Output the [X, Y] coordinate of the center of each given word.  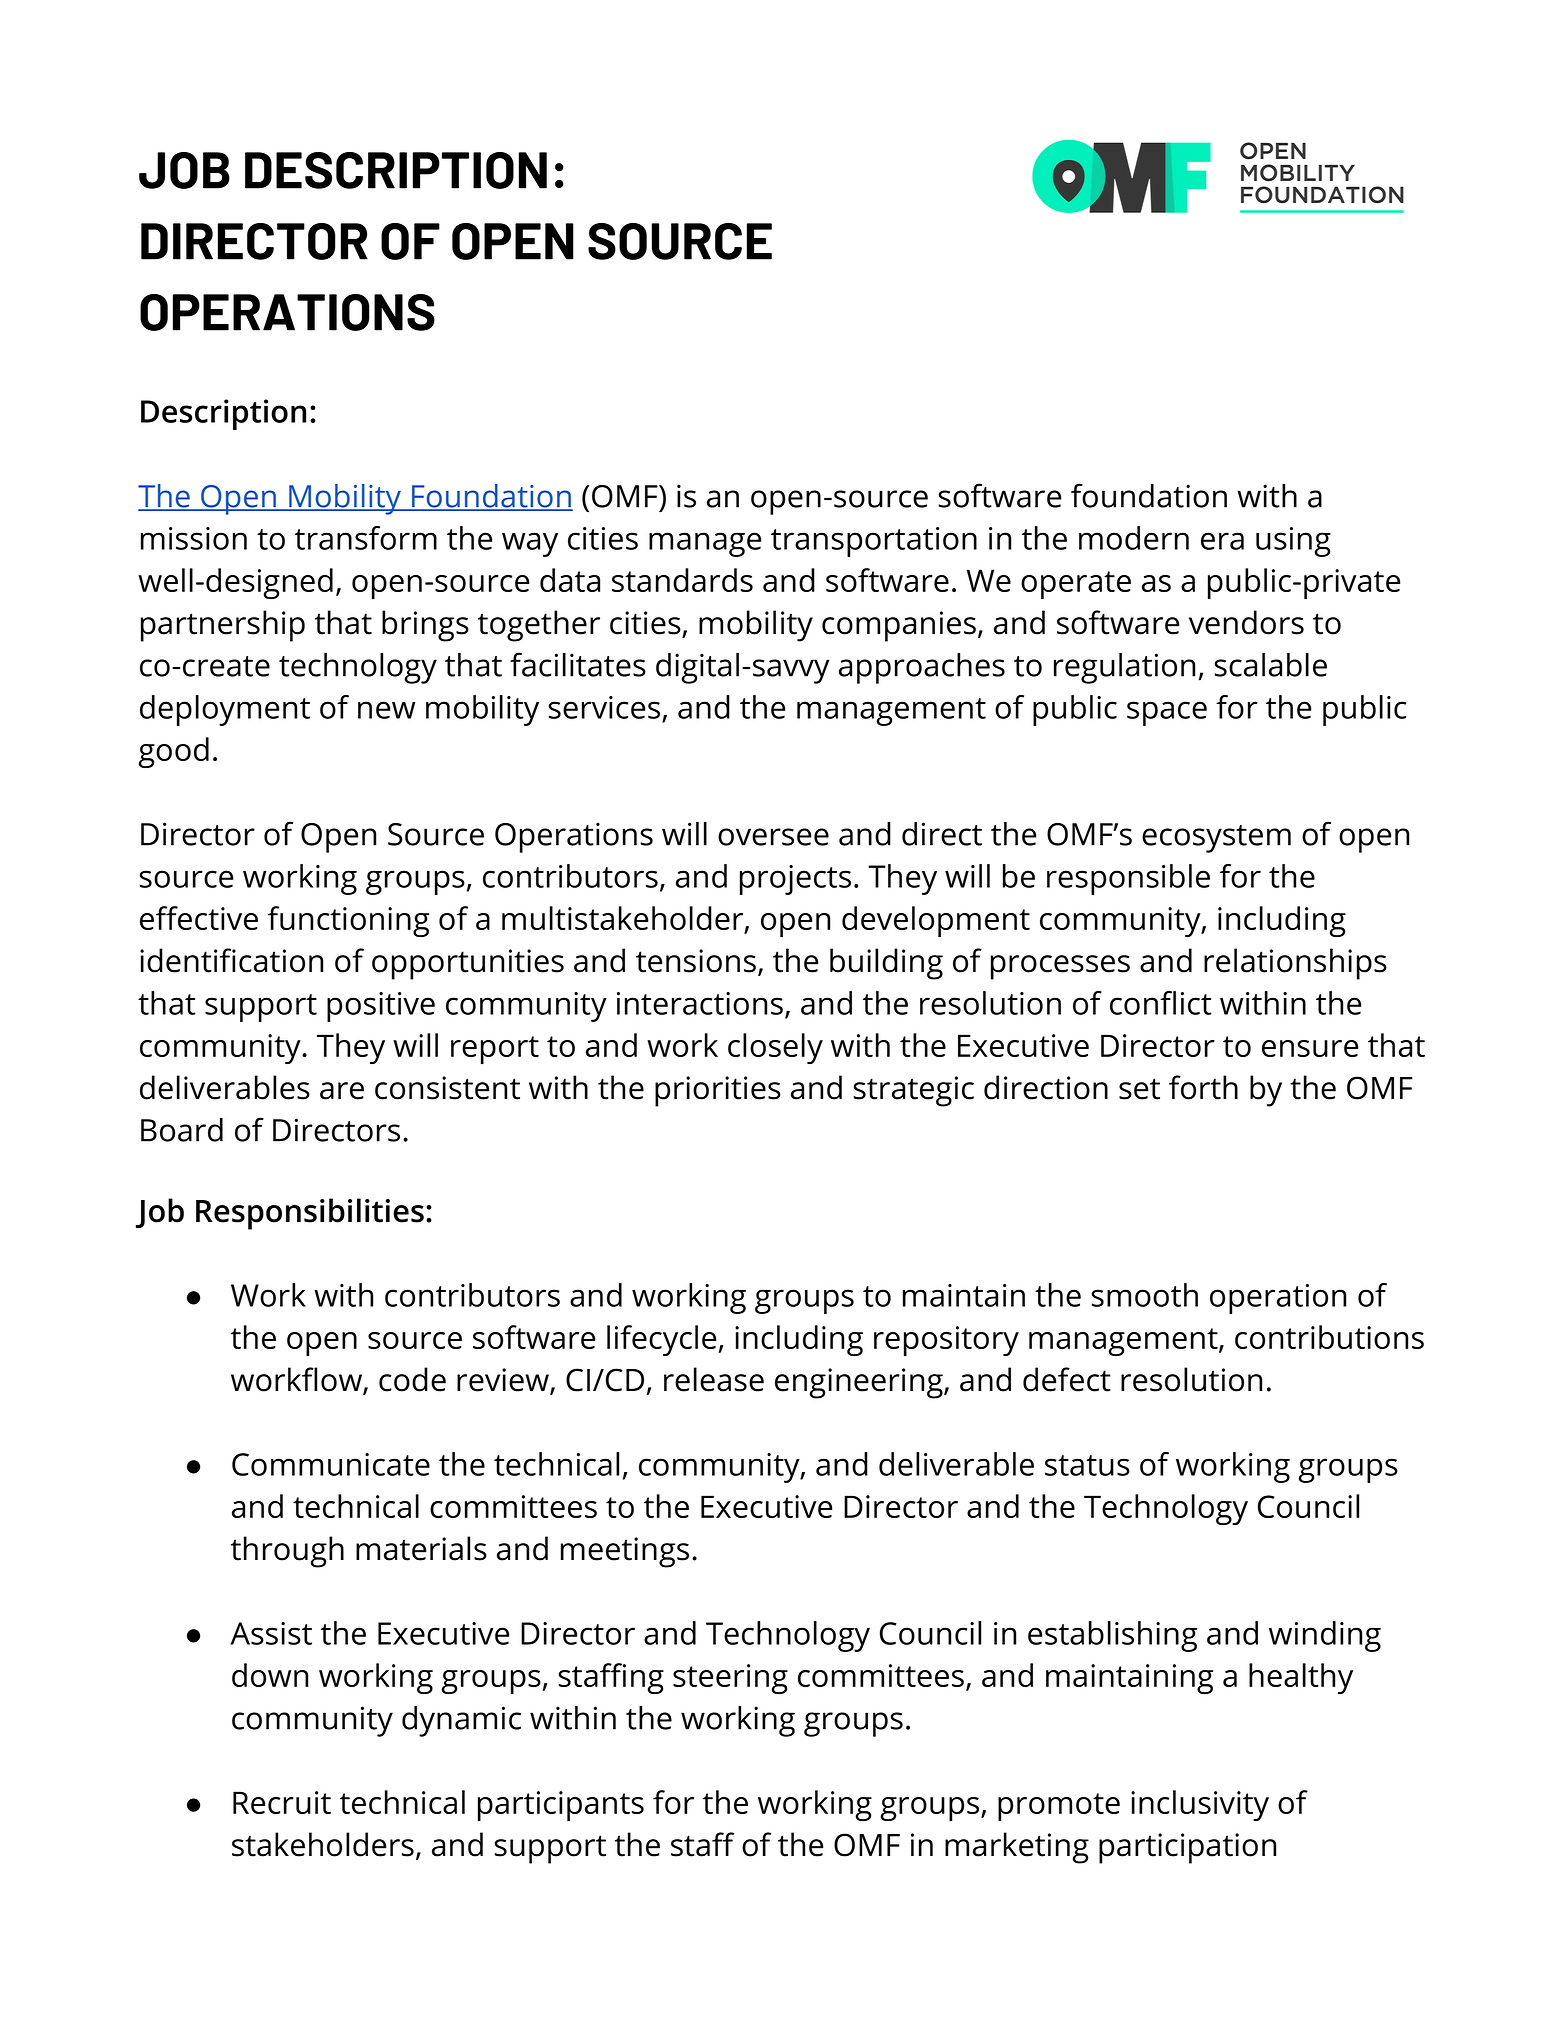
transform [366, 538]
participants [561, 1806]
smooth [1145, 1295]
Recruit [282, 1802]
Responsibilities [310, 1214]
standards [682, 580]
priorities [718, 1091]
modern [1134, 538]
